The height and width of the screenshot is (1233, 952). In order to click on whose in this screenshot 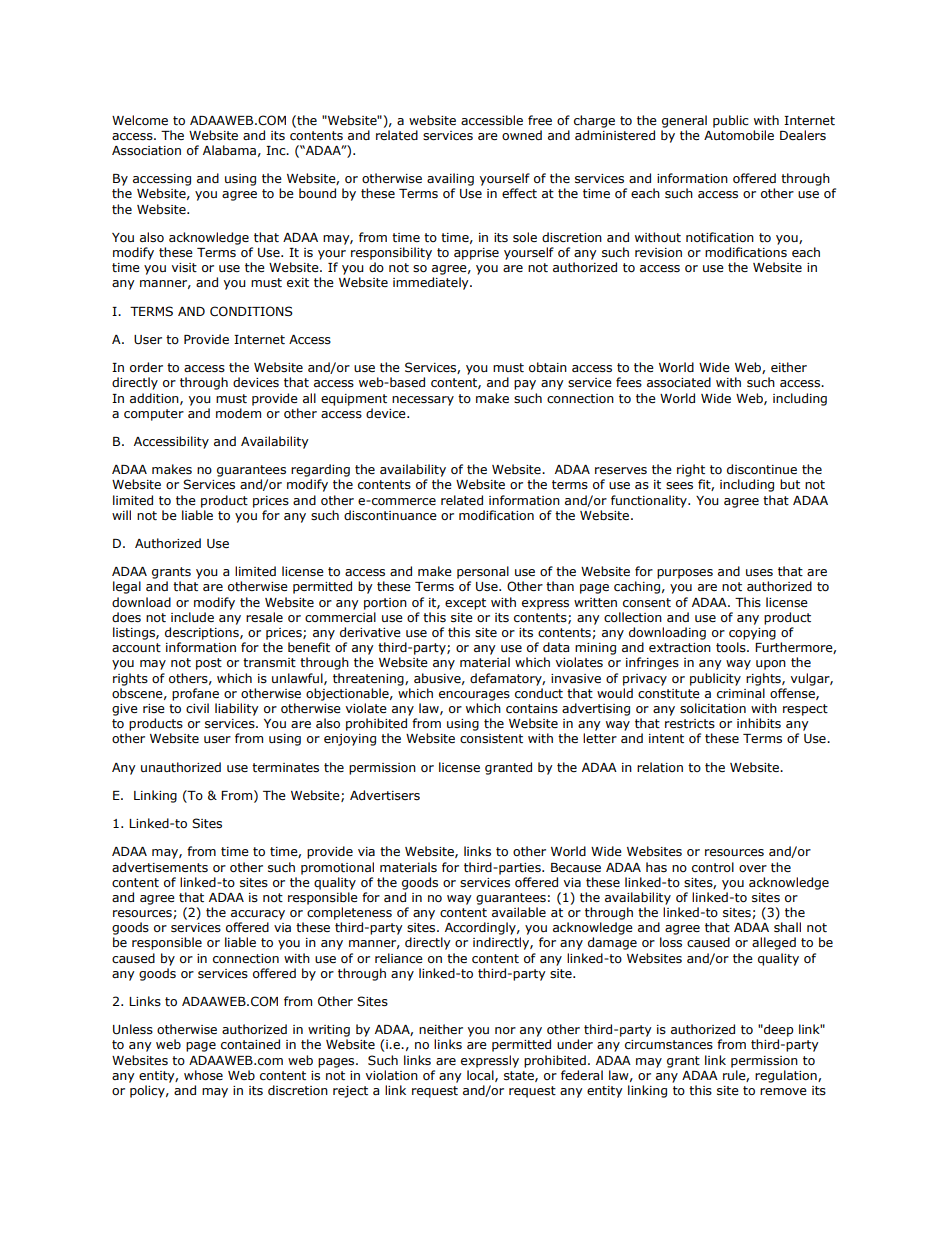, I will do `click(203, 1075)`.
